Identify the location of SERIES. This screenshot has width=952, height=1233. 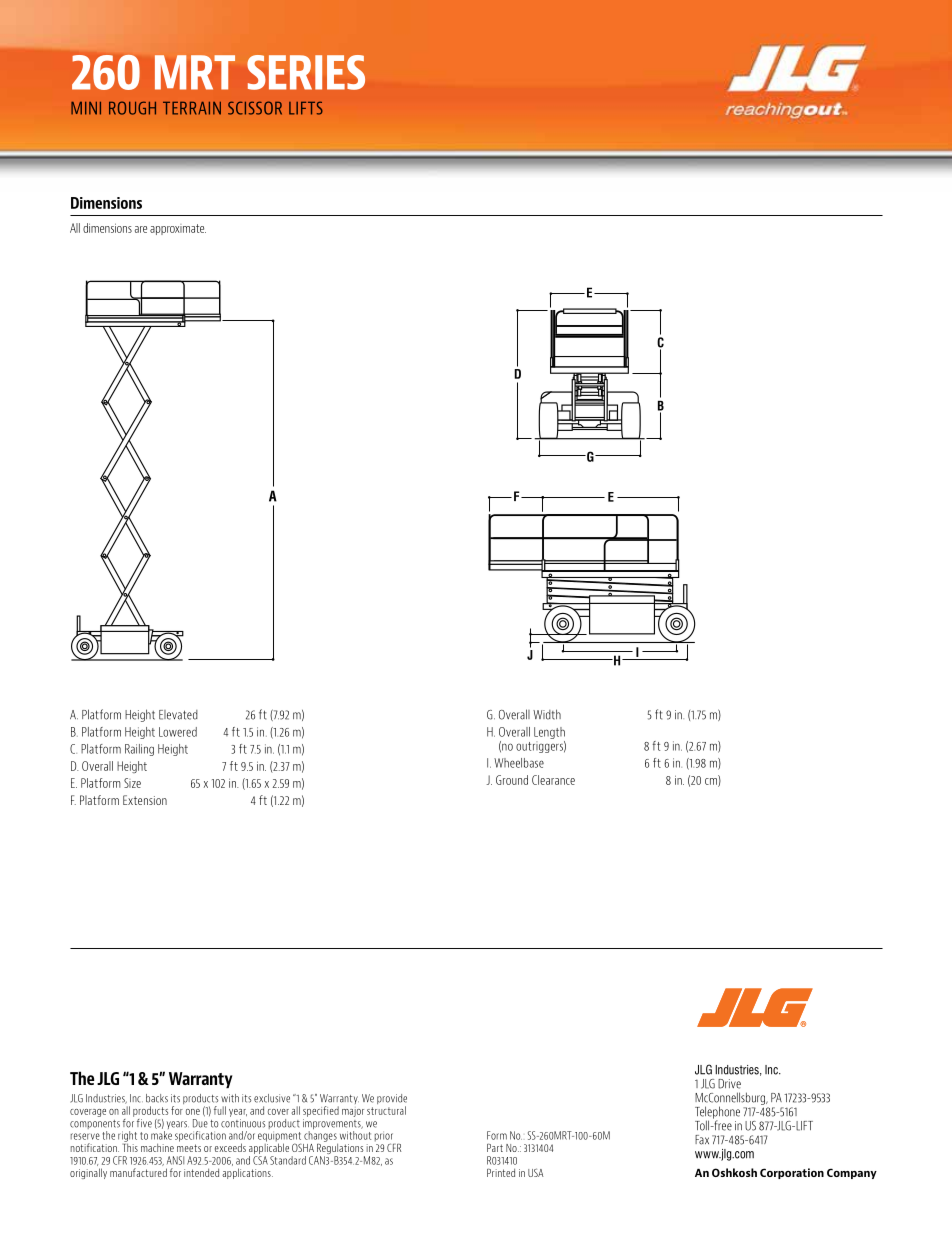
(306, 72).
